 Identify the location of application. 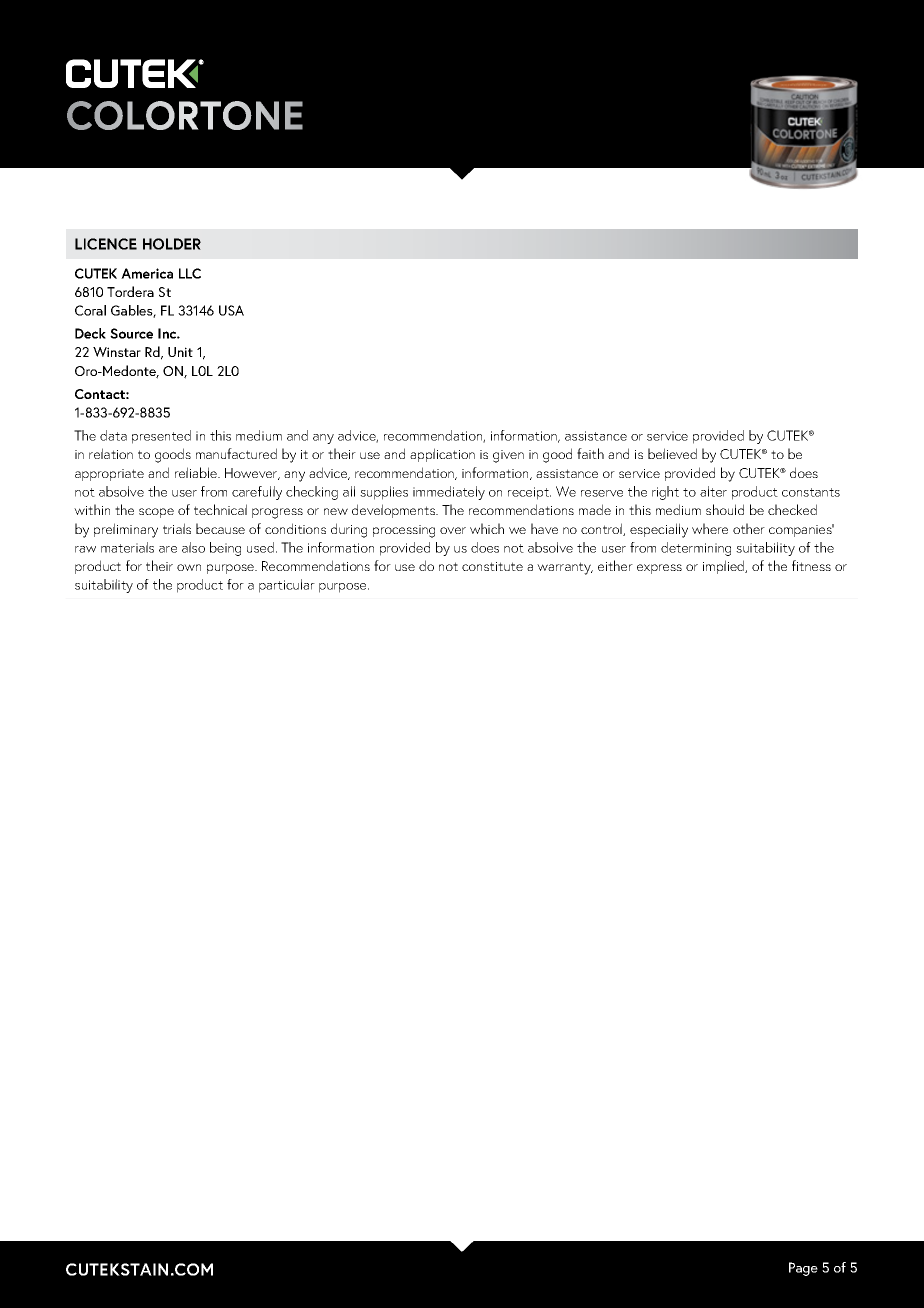
(442, 455).
